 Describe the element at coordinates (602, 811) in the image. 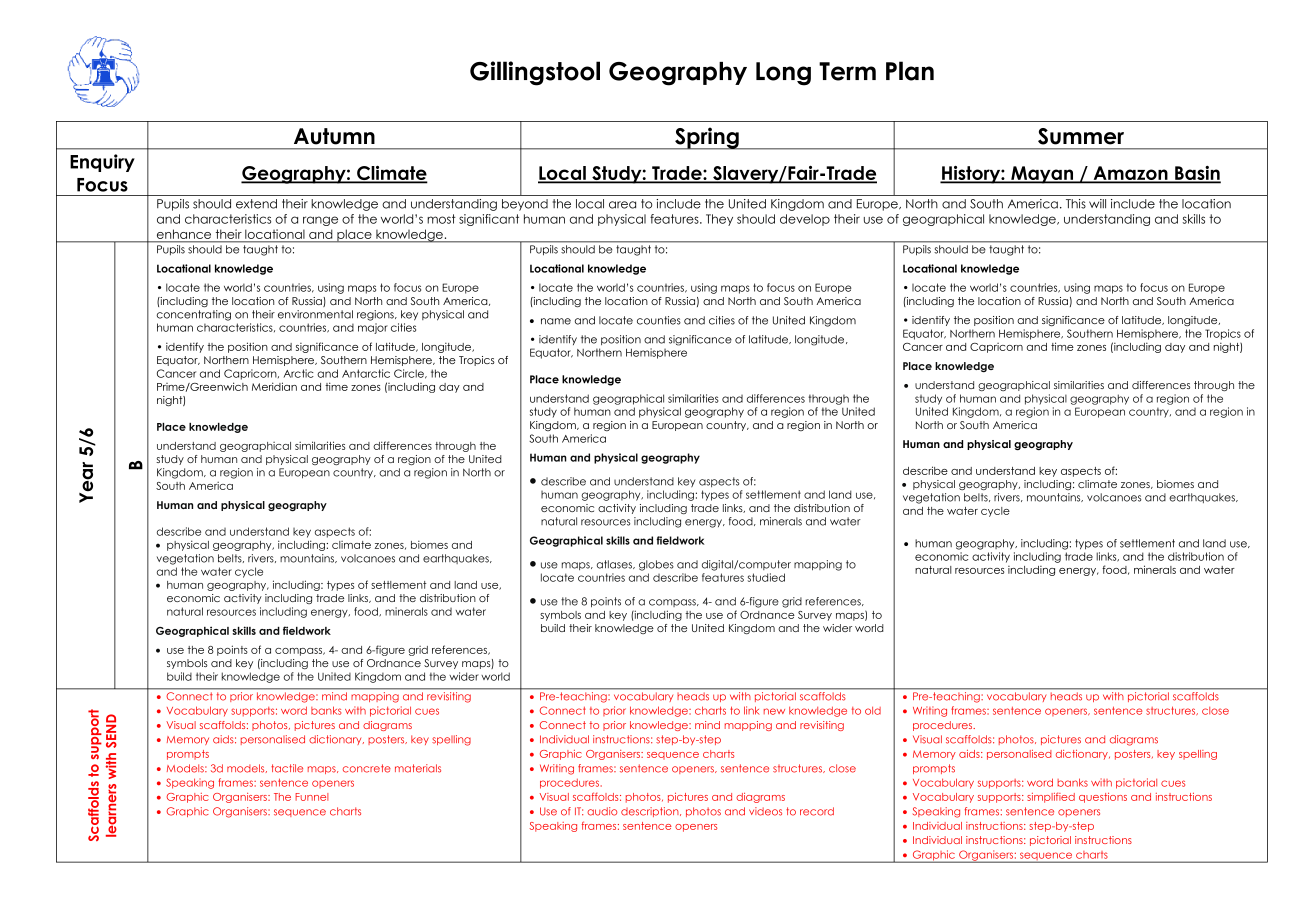

I see `audio` at that location.
